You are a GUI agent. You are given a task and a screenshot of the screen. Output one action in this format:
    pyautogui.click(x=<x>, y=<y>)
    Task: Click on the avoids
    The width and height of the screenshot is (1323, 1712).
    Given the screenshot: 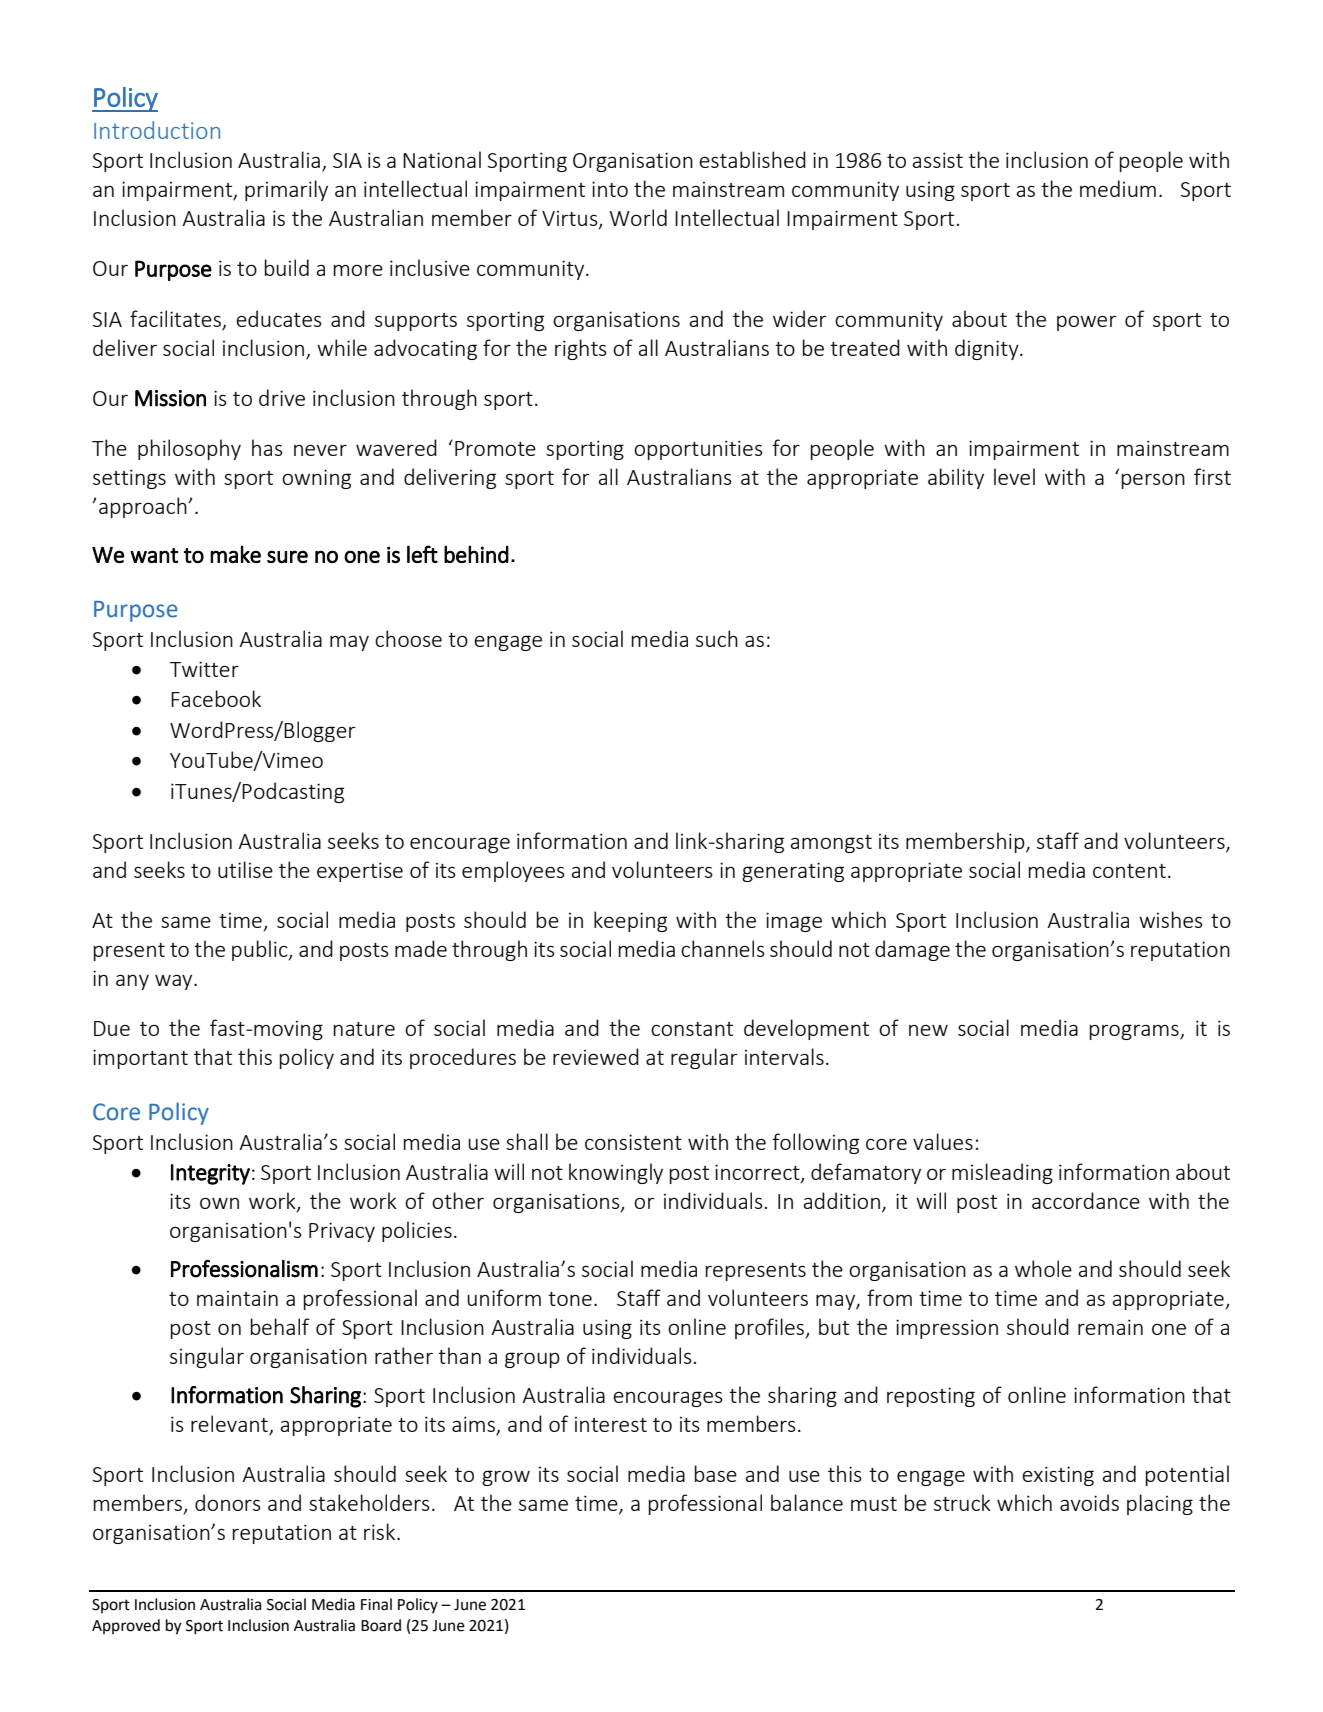 What is the action you would take?
    pyautogui.click(x=1089, y=1502)
